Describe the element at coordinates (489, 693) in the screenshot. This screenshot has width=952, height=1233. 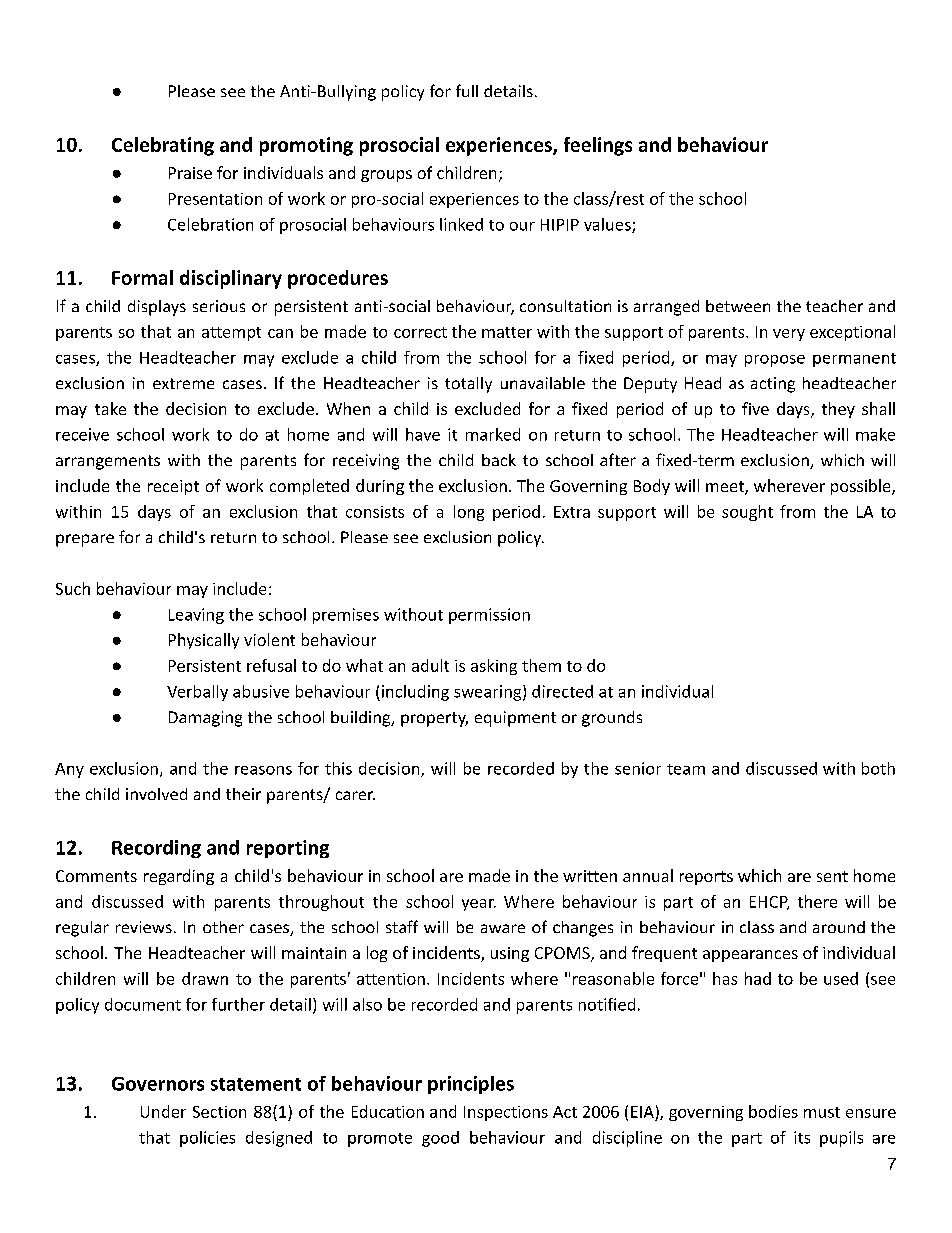
I see `swearing` at that location.
